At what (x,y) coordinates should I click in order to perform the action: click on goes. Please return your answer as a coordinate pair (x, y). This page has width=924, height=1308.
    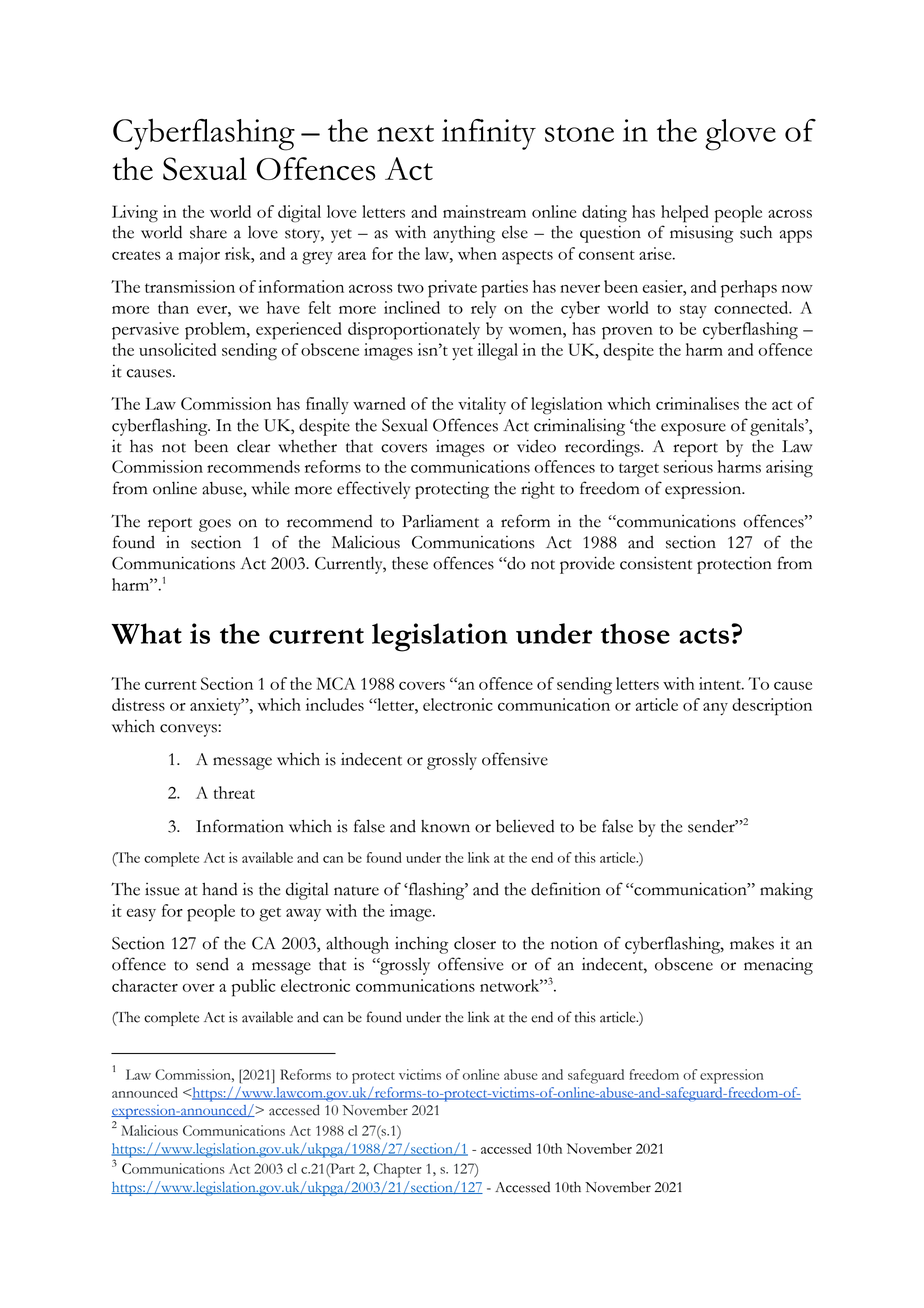
    Looking at the image, I should click on (215, 525).
